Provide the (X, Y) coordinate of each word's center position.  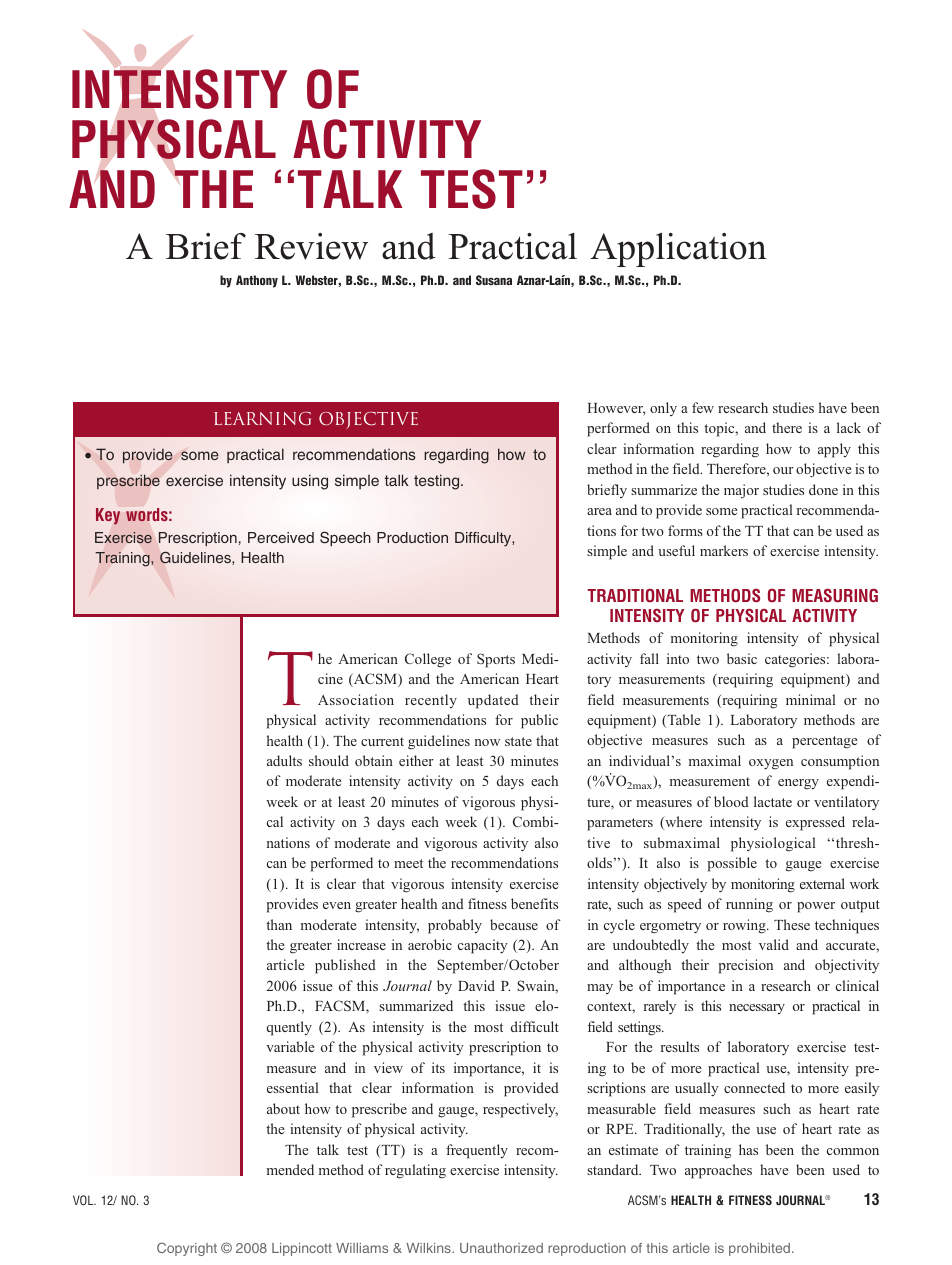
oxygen (771, 764)
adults (284, 760)
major (741, 491)
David (476, 985)
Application (678, 250)
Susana (494, 280)
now (487, 742)
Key (108, 516)
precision (745, 966)
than (279, 924)
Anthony (257, 281)
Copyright (187, 1249)
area (599, 511)
